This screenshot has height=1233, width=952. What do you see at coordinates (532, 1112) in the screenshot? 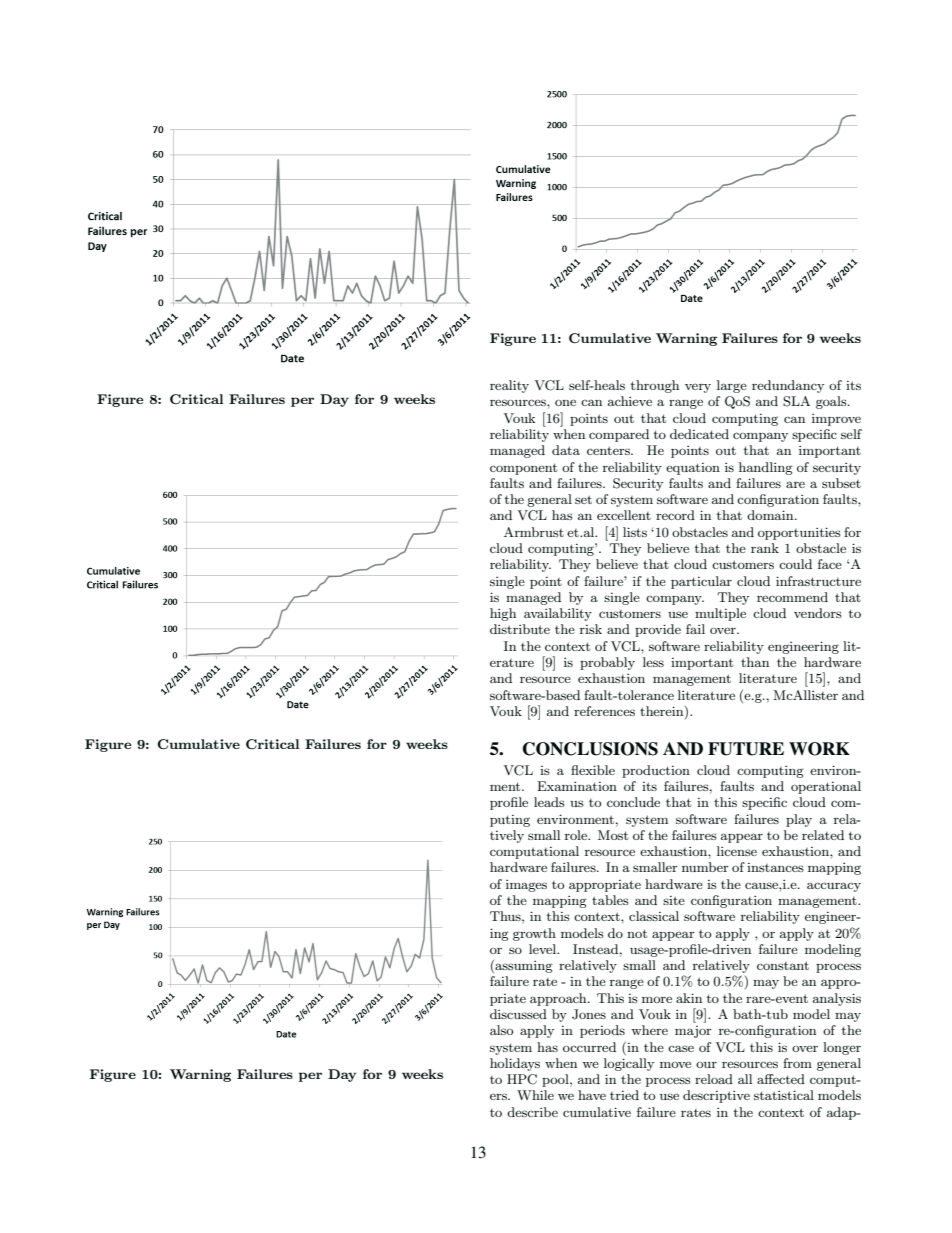
I see `describe` at bounding box center [532, 1112].
